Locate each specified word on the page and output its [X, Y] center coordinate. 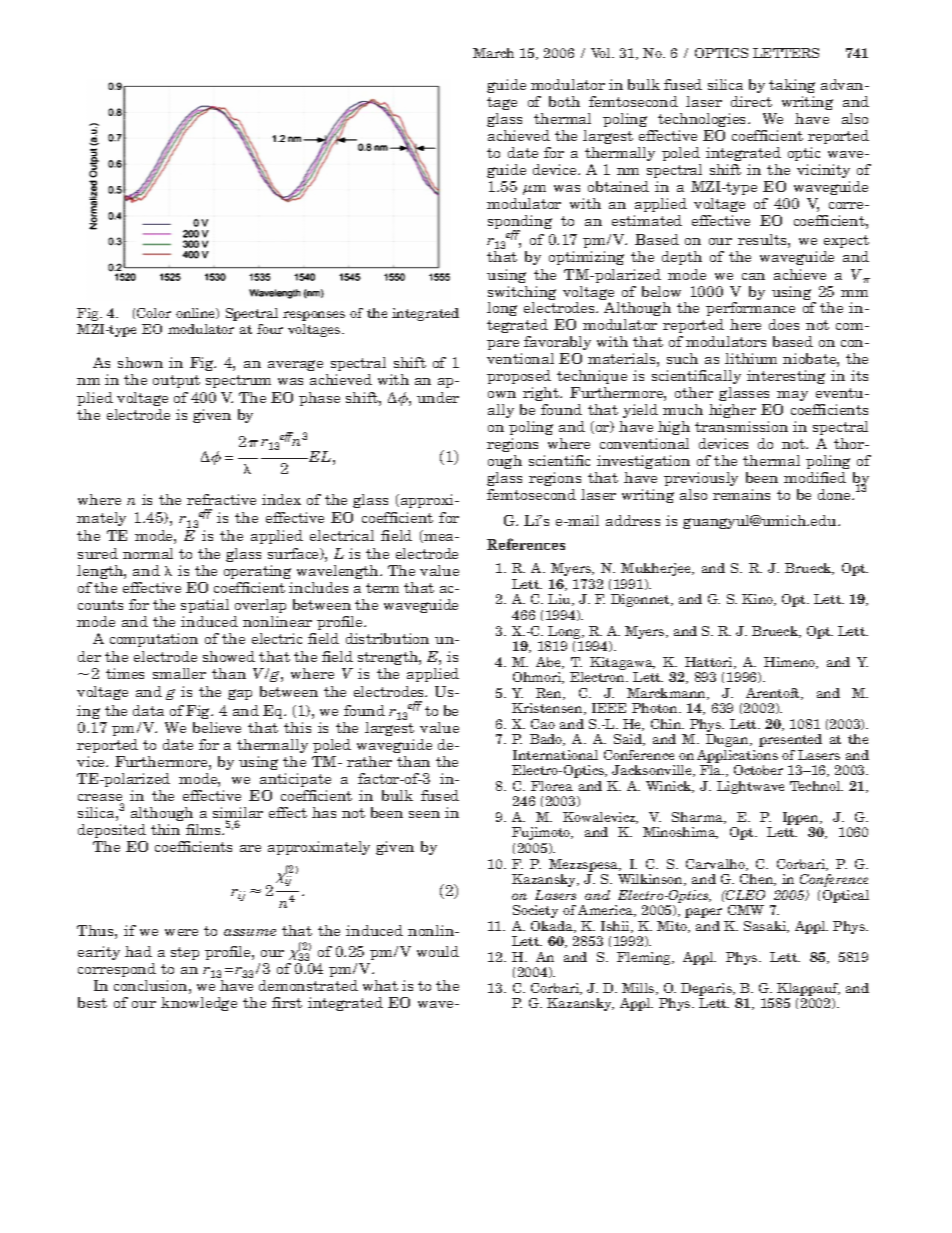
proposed [519, 377]
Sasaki [766, 927]
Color [154, 313]
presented [790, 740]
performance [750, 311]
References [526, 544]
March [493, 53]
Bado [547, 740]
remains [741, 494]
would [438, 951]
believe [217, 727]
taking [792, 86]
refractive [221, 499]
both [564, 101]
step [185, 953]
